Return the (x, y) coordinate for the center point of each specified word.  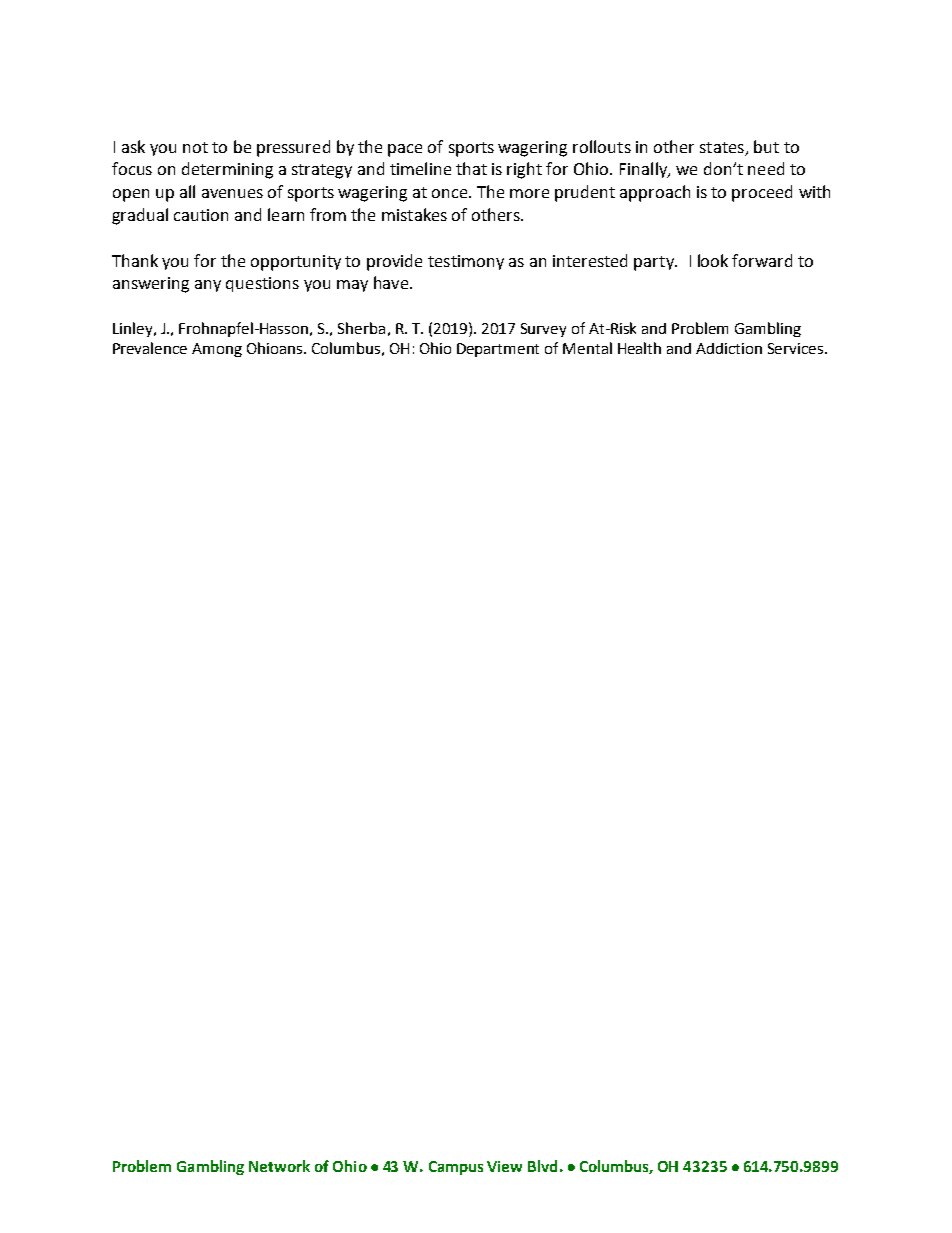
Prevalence (150, 348)
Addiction (729, 348)
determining (227, 170)
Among (217, 350)
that (471, 168)
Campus (456, 1168)
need (766, 168)
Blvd (542, 1166)
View (504, 1166)
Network (279, 1166)
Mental (587, 348)
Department (498, 350)
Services (797, 348)
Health (639, 348)
